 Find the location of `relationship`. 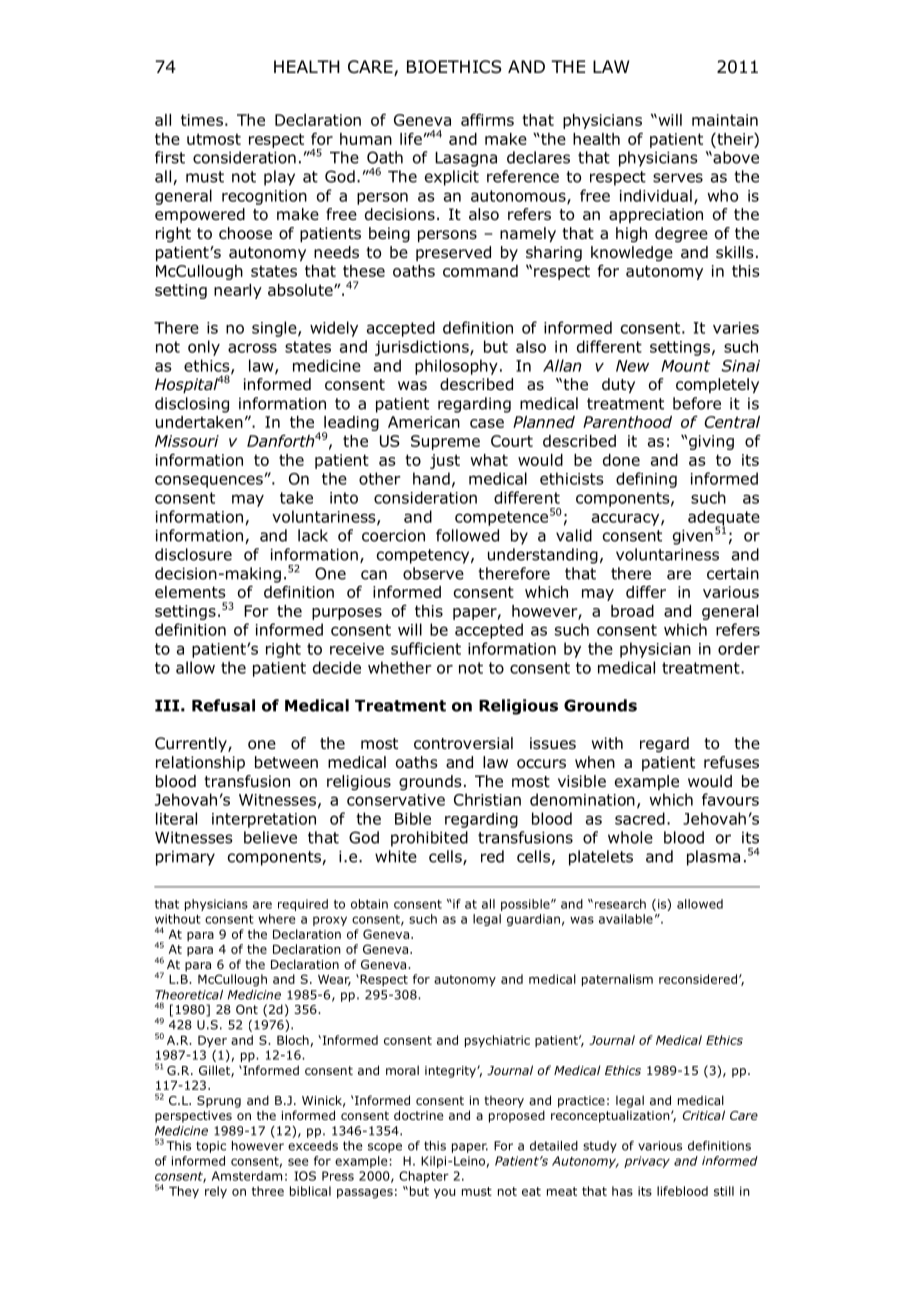

relationship is located at coordinates (200, 763).
